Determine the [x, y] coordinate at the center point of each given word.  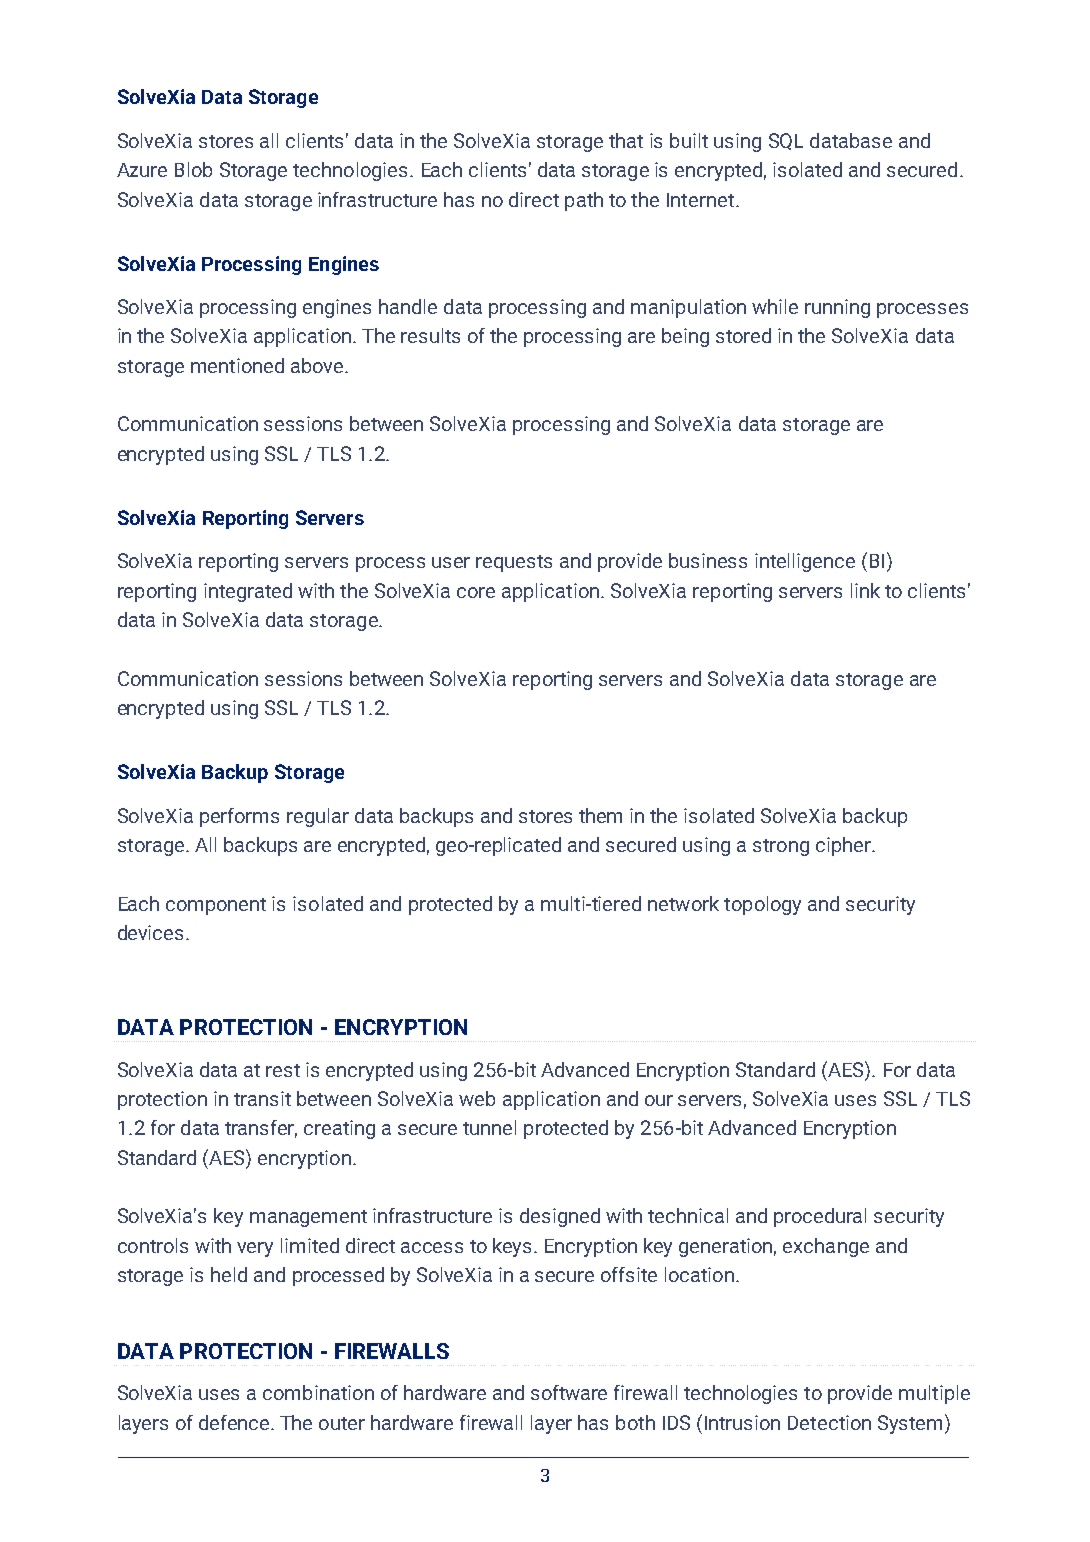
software [569, 1392]
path [584, 201]
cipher [844, 846]
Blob [193, 169]
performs [239, 817]
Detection [829, 1422]
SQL [786, 141]
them [600, 815]
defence [235, 1422]
